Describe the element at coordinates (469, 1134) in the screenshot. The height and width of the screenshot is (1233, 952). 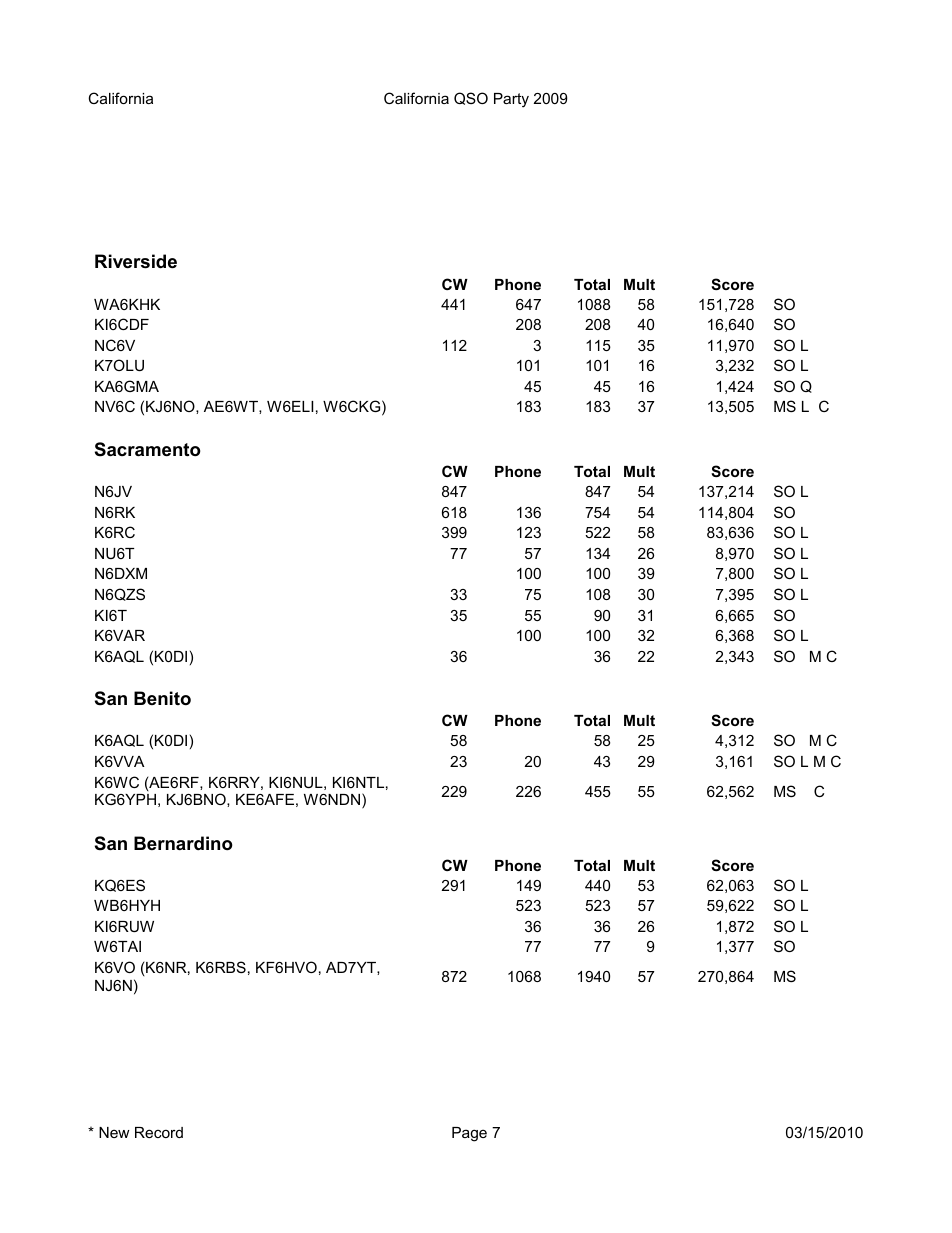
I see `Page` at that location.
